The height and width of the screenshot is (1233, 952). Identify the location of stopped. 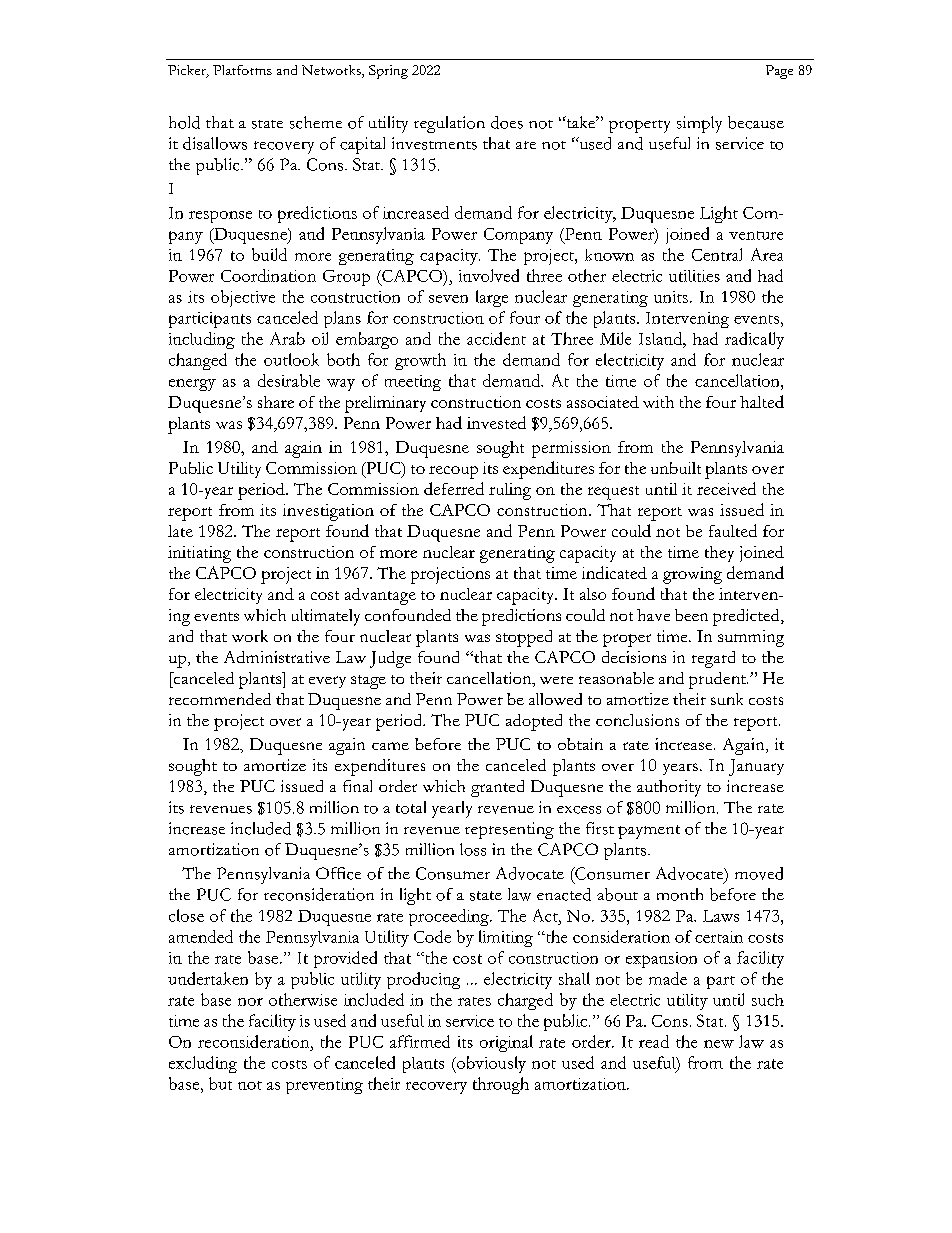
(524, 638).
